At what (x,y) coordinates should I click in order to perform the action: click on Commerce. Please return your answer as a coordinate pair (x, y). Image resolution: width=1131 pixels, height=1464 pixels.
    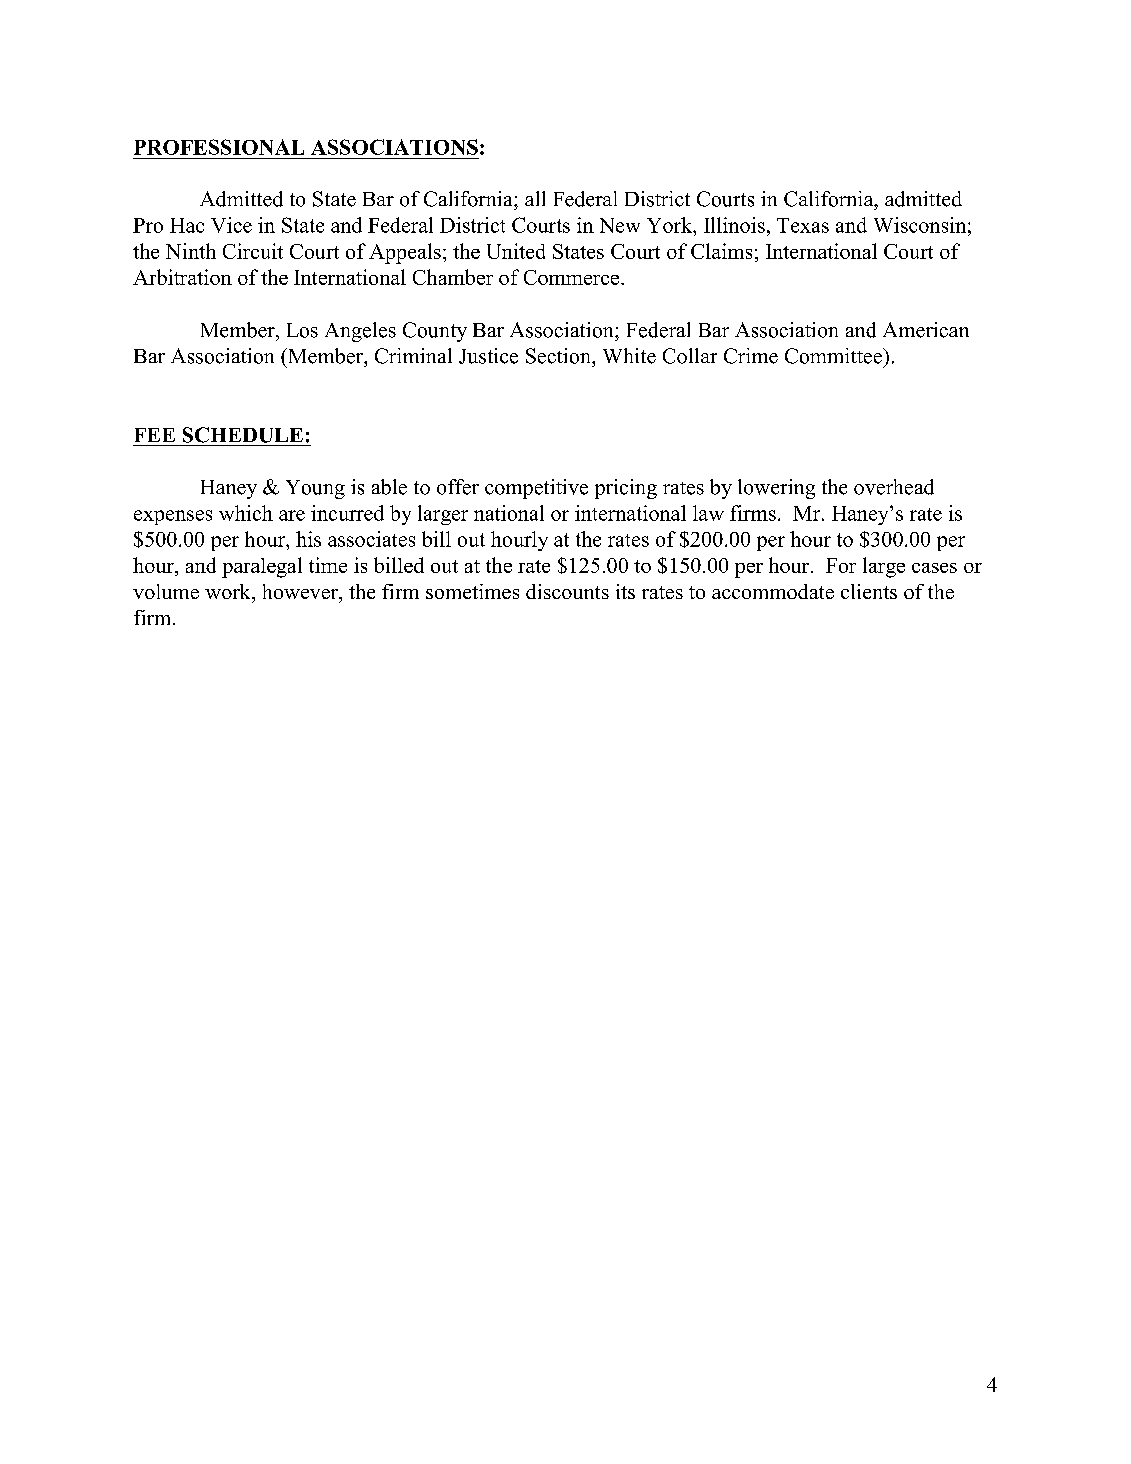
    Looking at the image, I should click on (573, 277).
